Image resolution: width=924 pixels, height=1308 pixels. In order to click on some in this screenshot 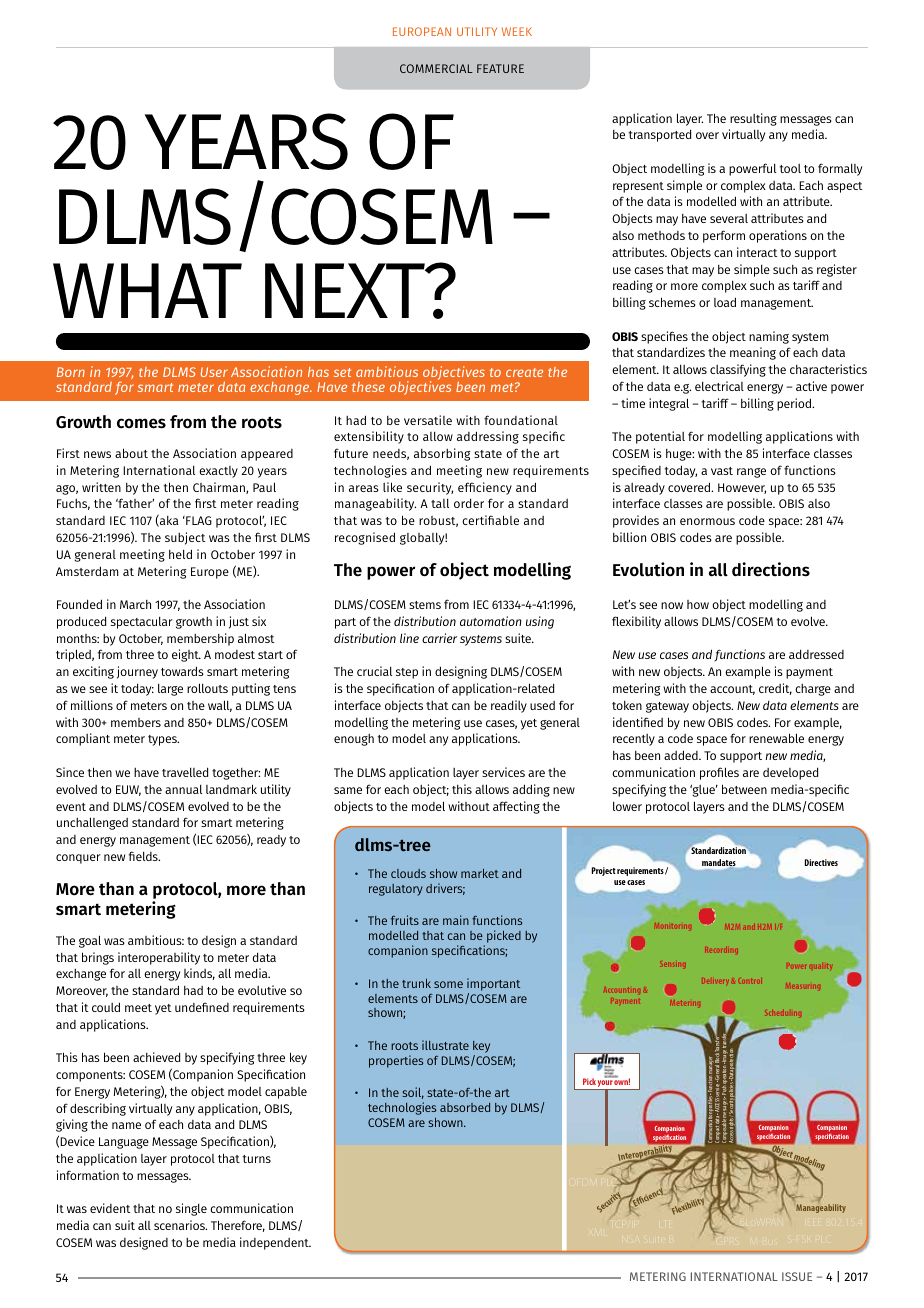, I will do `click(448, 984)`.
